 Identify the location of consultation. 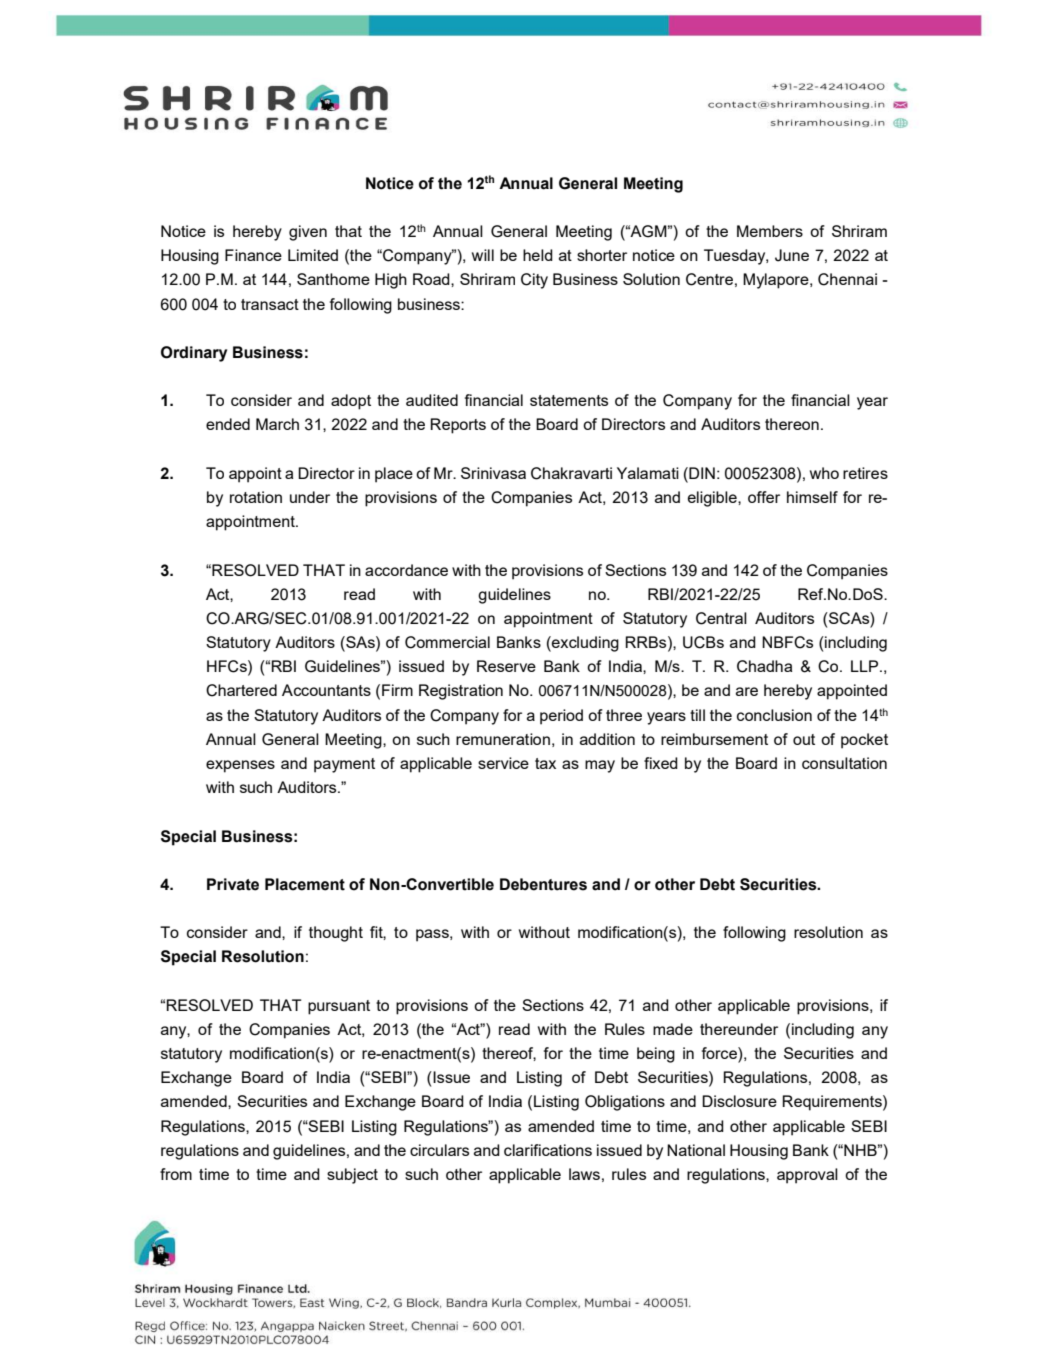
(844, 763).
